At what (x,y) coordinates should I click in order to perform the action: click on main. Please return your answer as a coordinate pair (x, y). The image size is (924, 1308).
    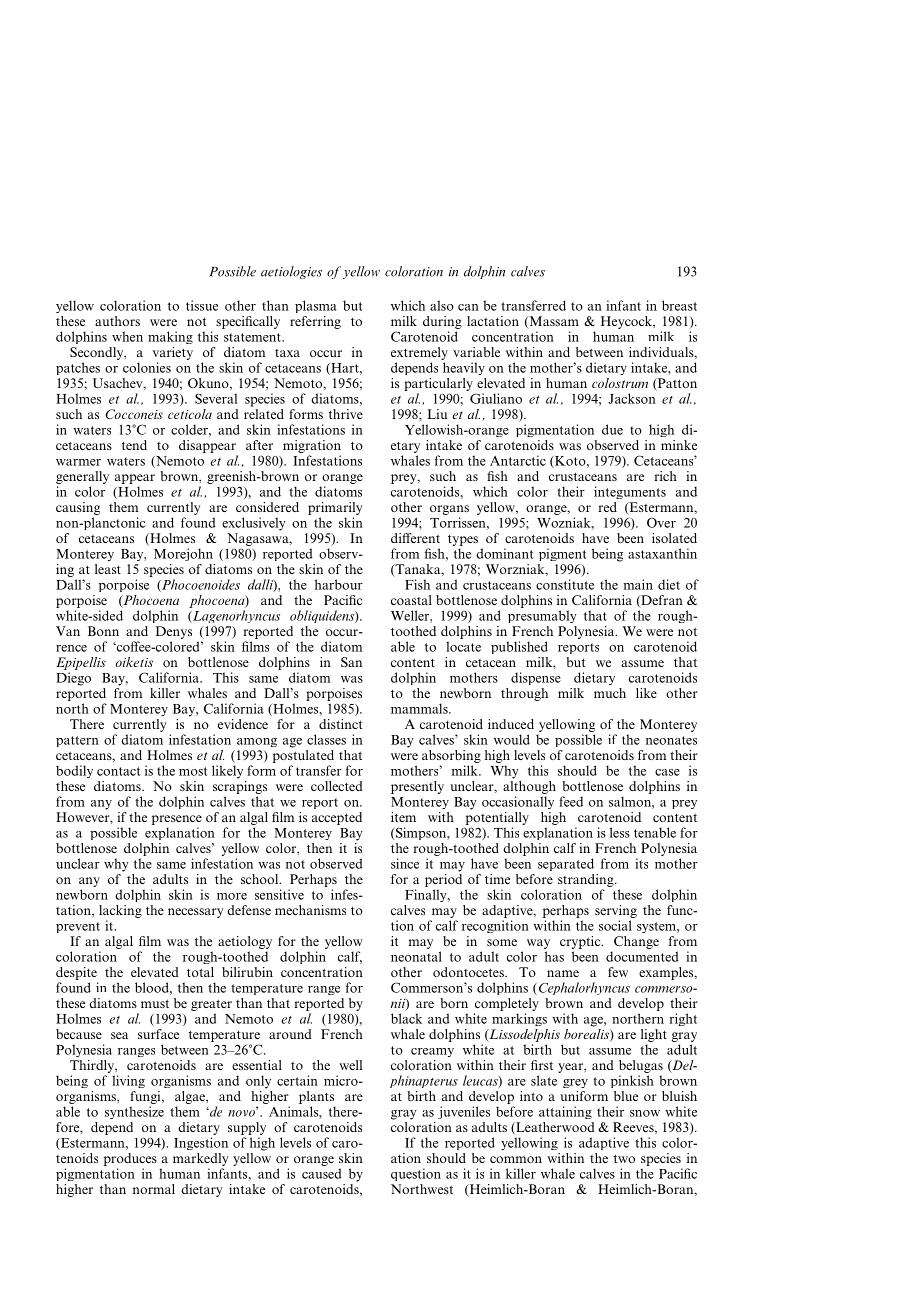
    Looking at the image, I should click on (638, 584).
